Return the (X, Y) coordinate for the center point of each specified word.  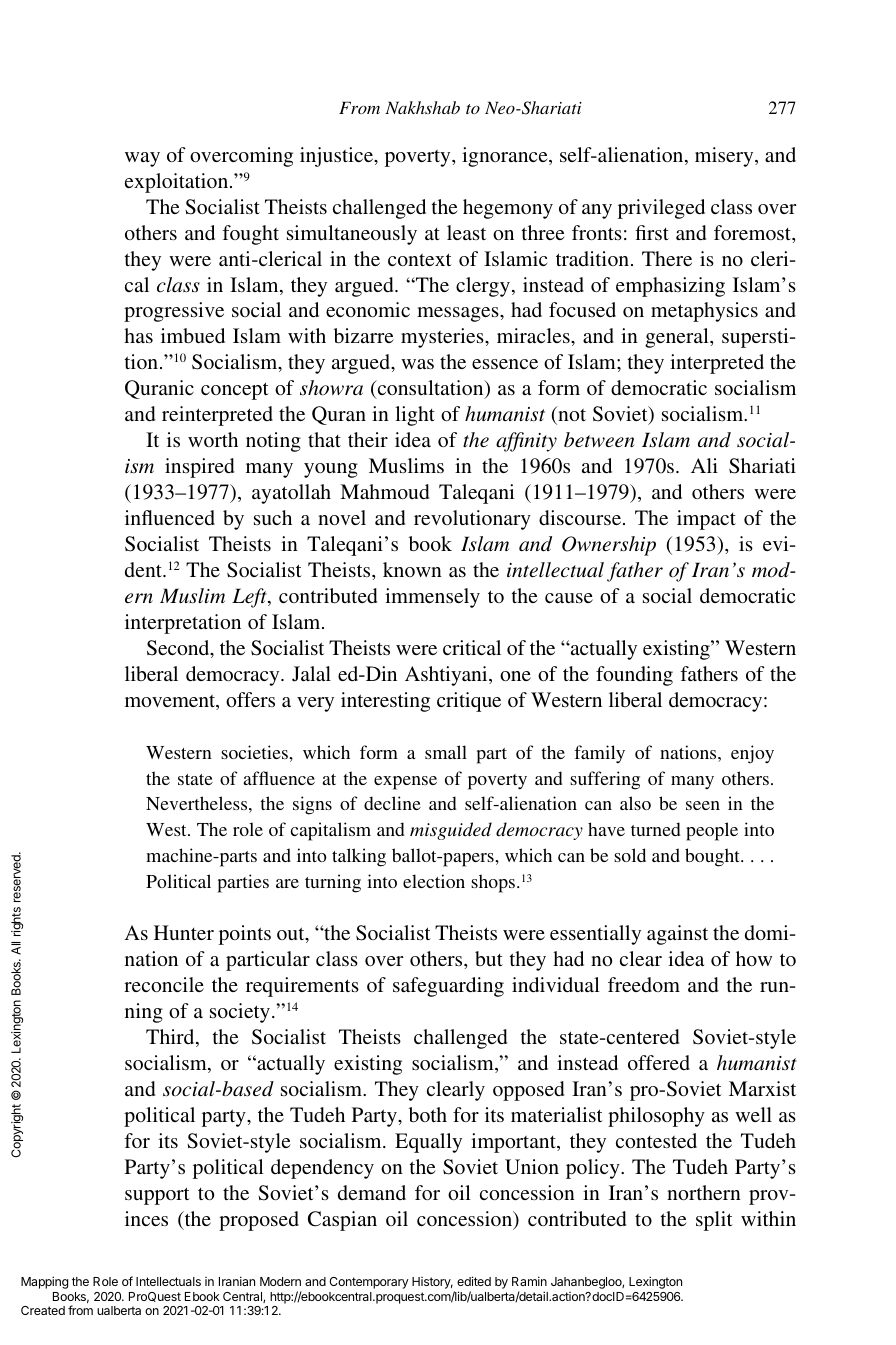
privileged (661, 209)
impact (706, 520)
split (714, 1221)
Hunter (184, 932)
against (677, 935)
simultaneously (352, 235)
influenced (170, 517)
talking (359, 857)
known (412, 569)
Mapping (44, 1282)
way (142, 159)
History (432, 1283)
